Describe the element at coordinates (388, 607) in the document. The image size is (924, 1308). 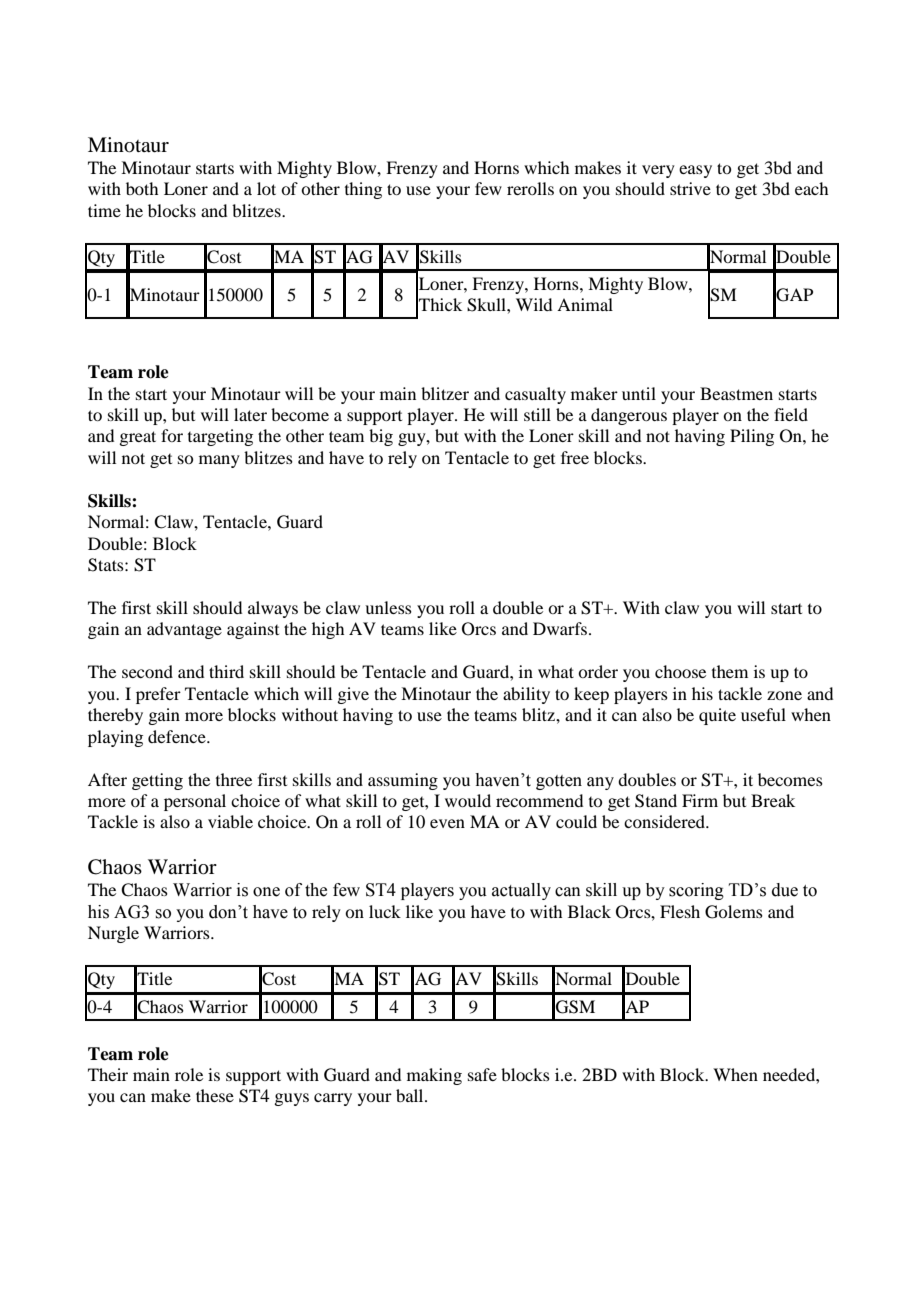
I see `unless` at that location.
